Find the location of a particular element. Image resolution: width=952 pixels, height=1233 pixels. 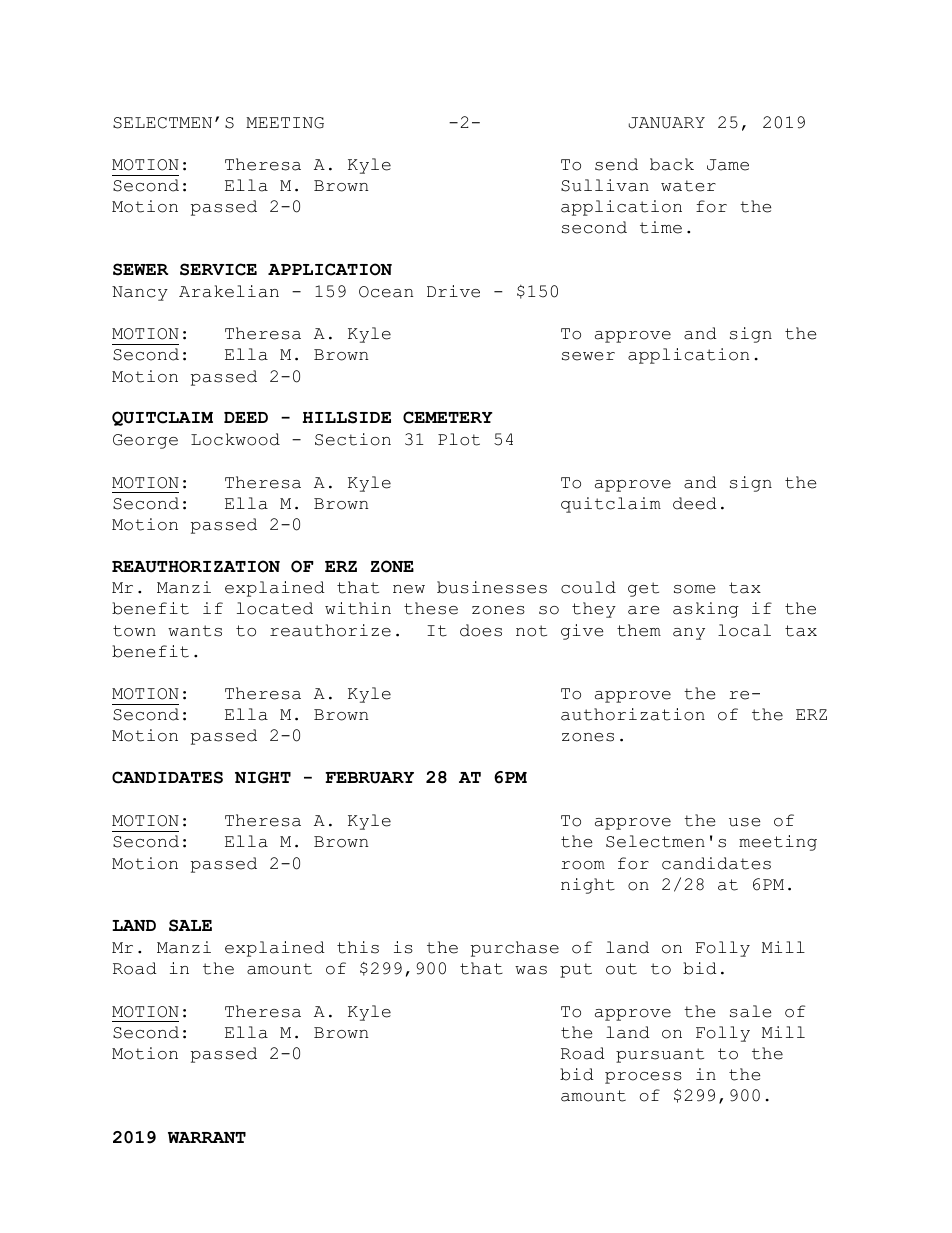

room is located at coordinates (583, 865).
